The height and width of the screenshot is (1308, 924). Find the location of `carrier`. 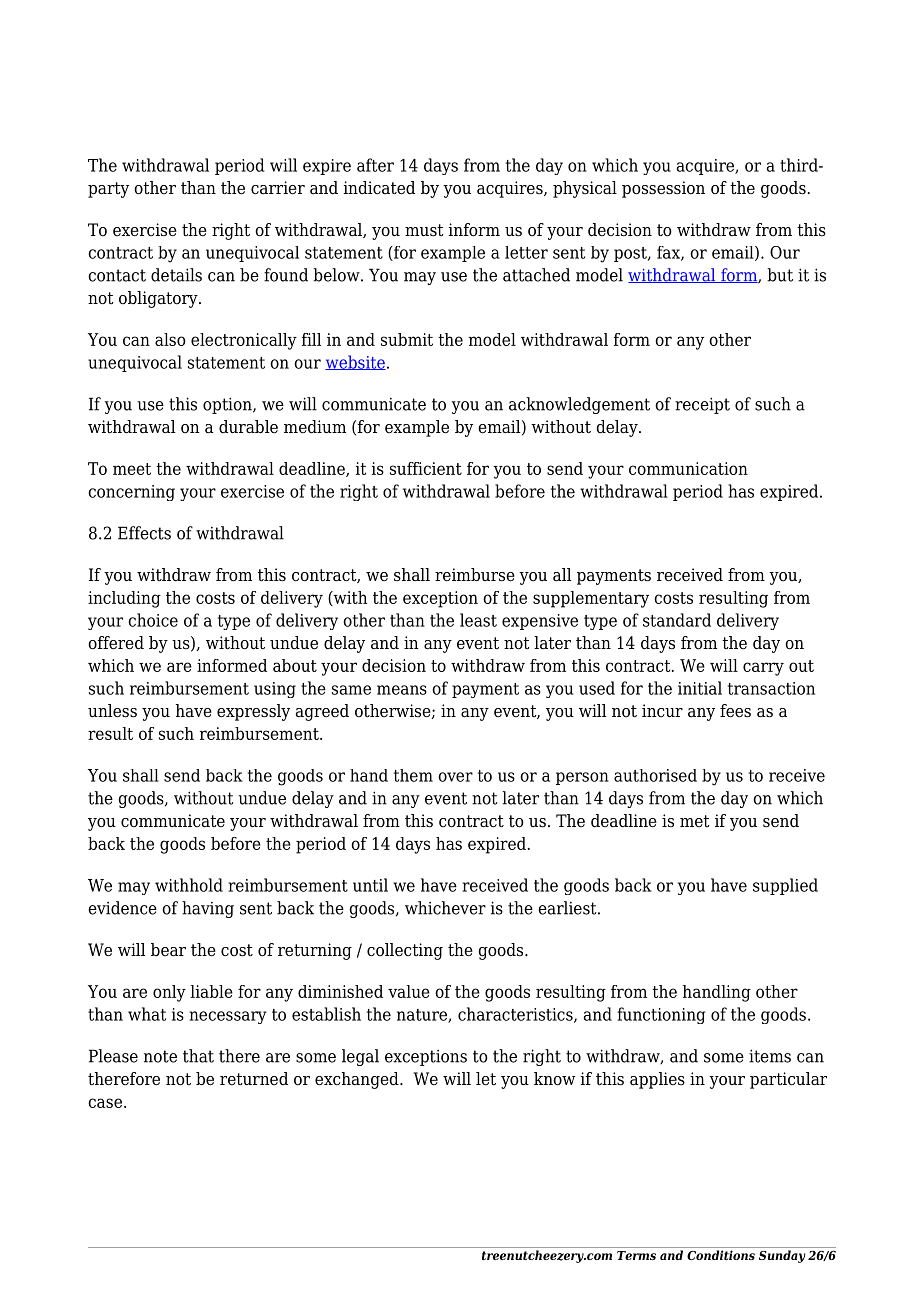

carrier is located at coordinates (278, 188).
